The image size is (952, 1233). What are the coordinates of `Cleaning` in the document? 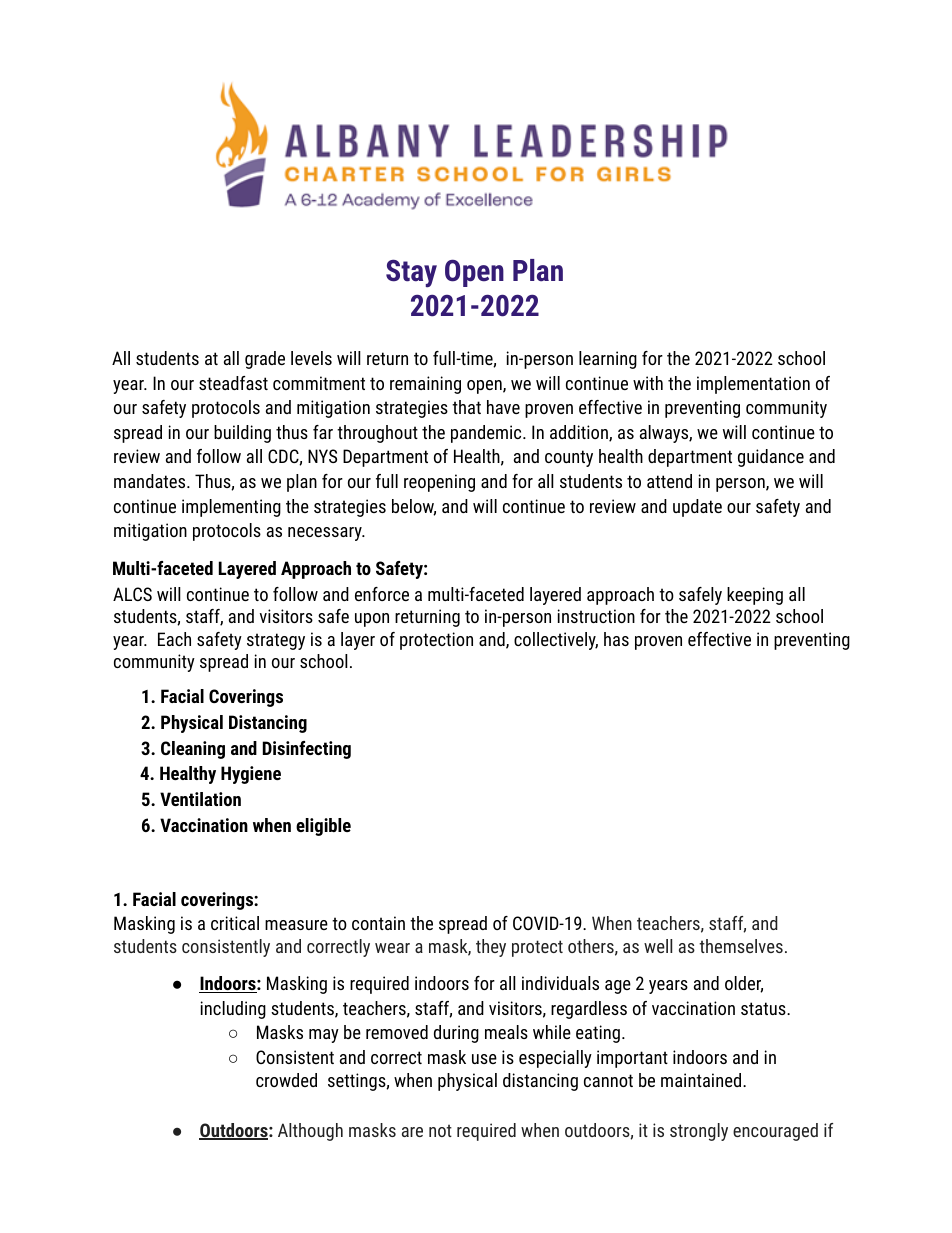 It's located at (193, 750).
